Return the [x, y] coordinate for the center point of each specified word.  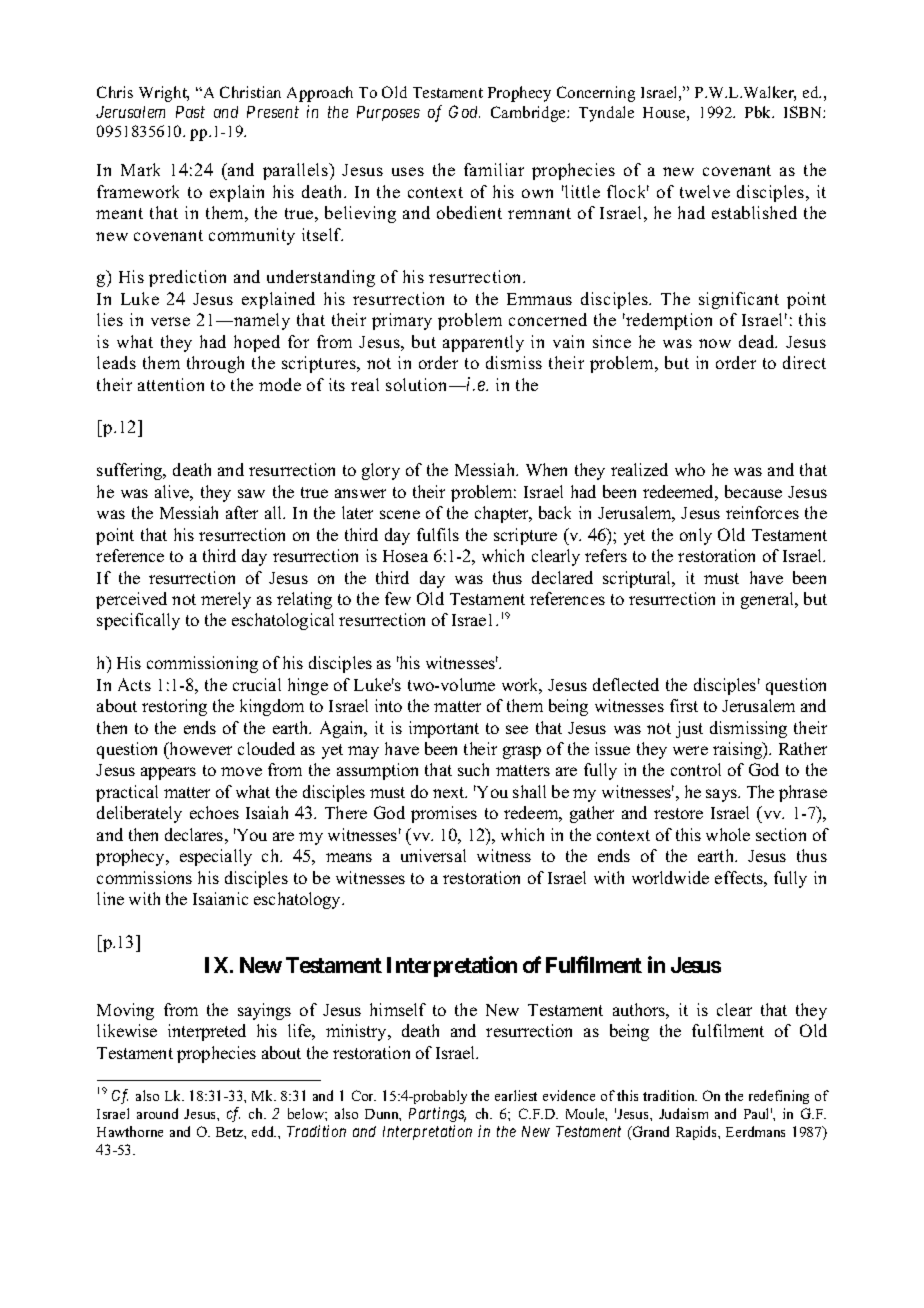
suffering [131, 471]
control [696, 769]
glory [381, 471]
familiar [494, 169]
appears [168, 773]
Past [190, 112]
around [157, 1113]
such [473, 769]
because [753, 491]
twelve [705, 191]
